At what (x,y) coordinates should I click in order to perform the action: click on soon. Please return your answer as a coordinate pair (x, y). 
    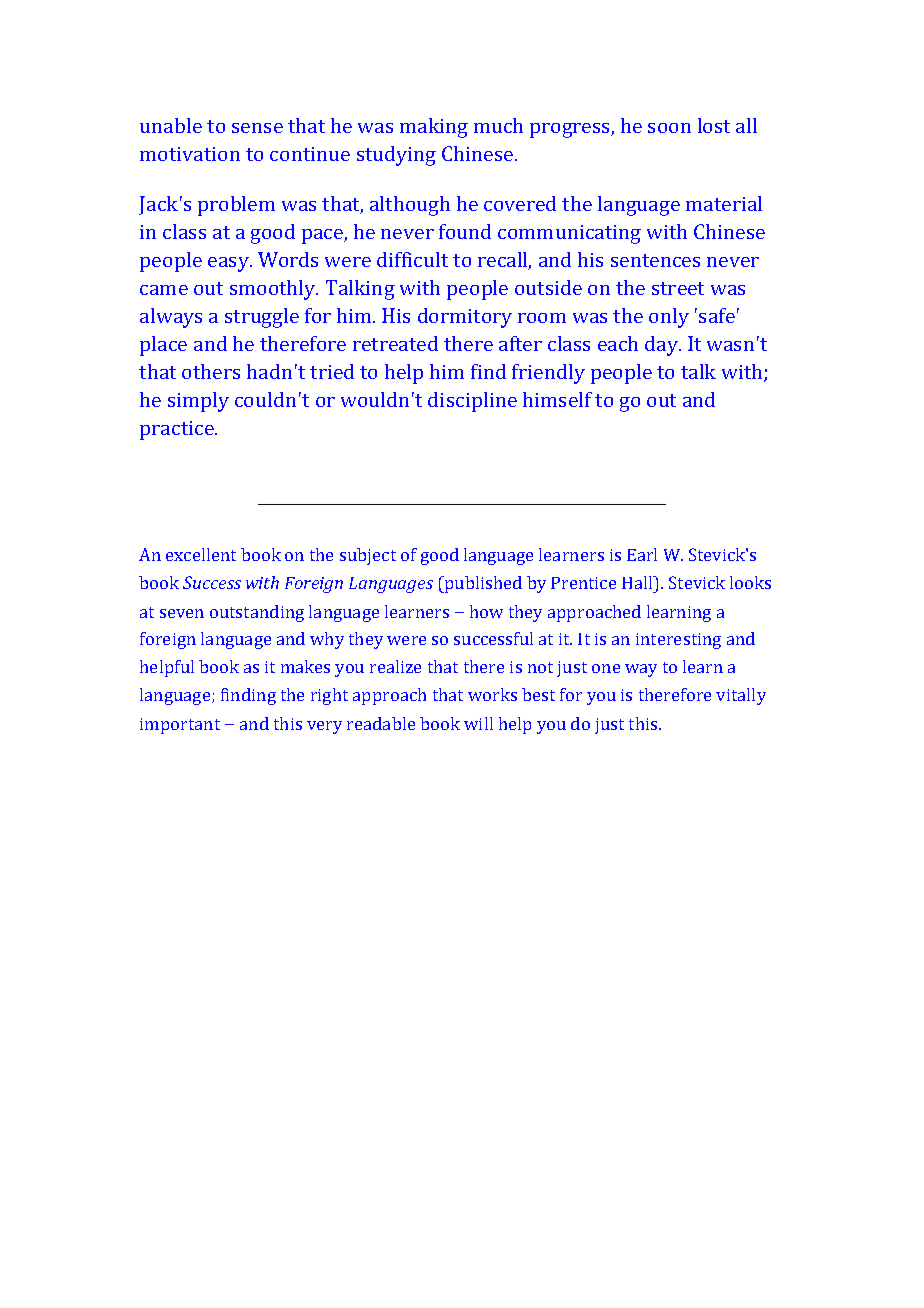
    Looking at the image, I should click on (669, 128).
